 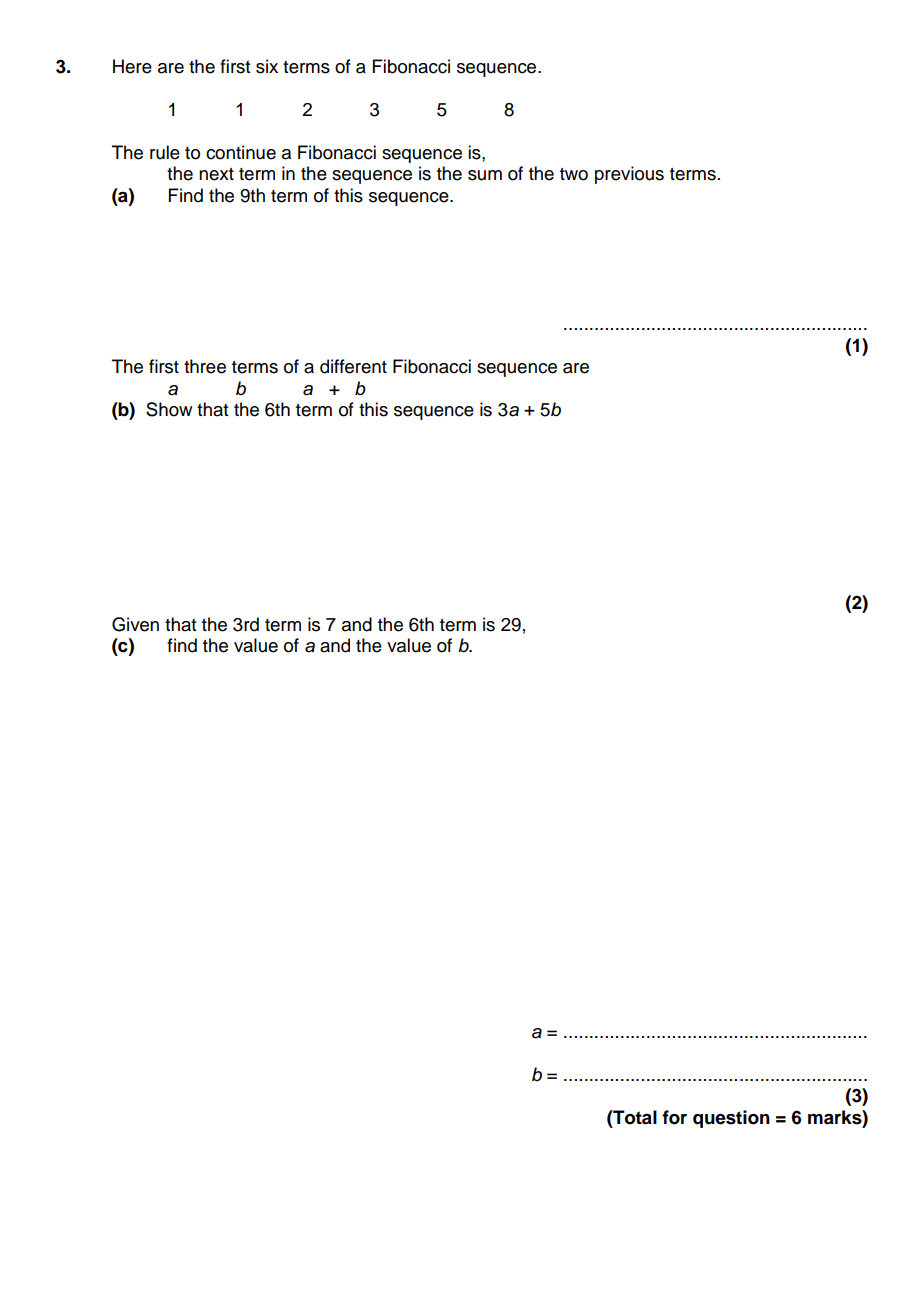 What do you see at coordinates (353, 366) in the screenshot?
I see `different` at bounding box center [353, 366].
